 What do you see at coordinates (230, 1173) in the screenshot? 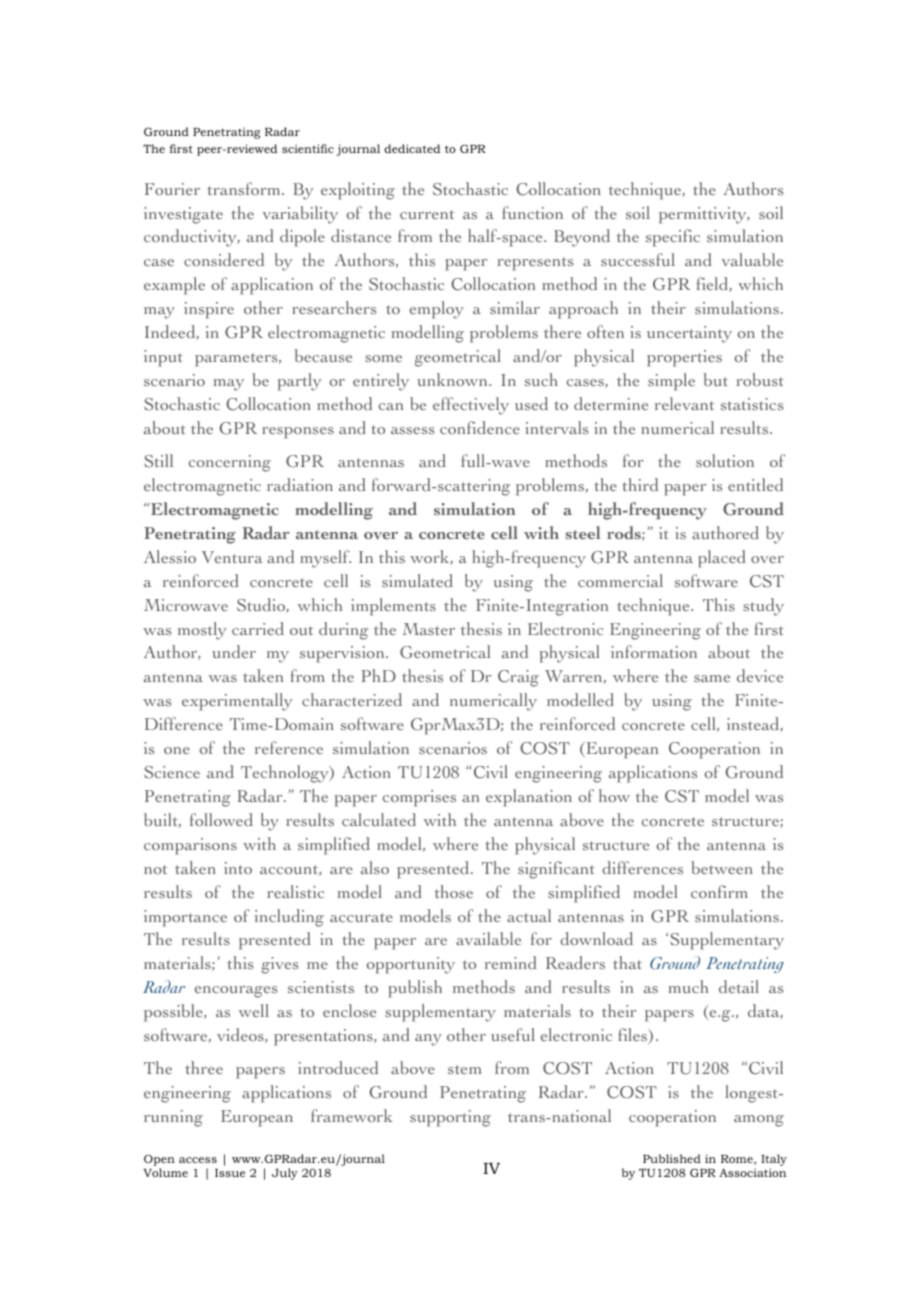
I see `Issue` at bounding box center [230, 1173].
